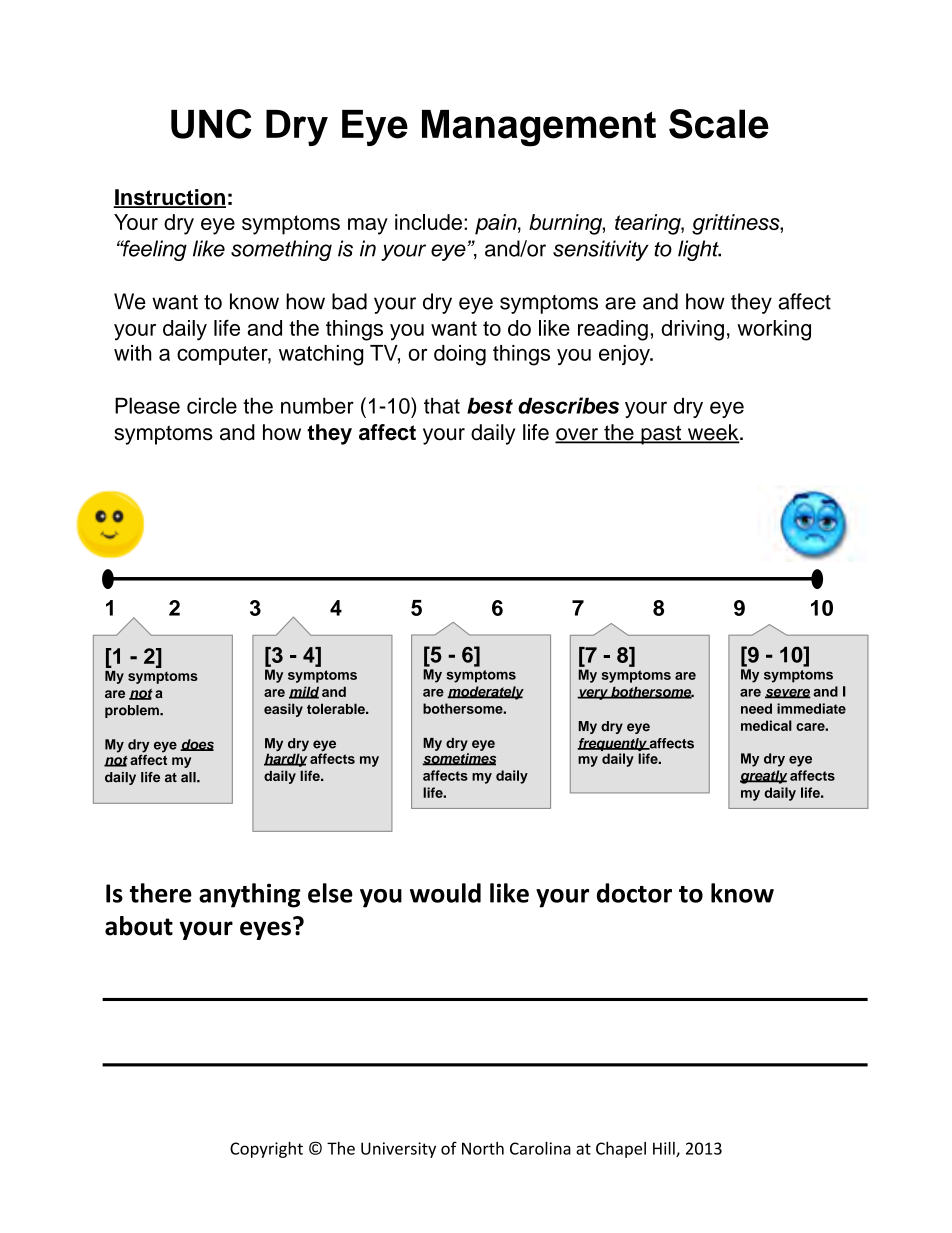  I want to click on circle, so click(212, 405).
